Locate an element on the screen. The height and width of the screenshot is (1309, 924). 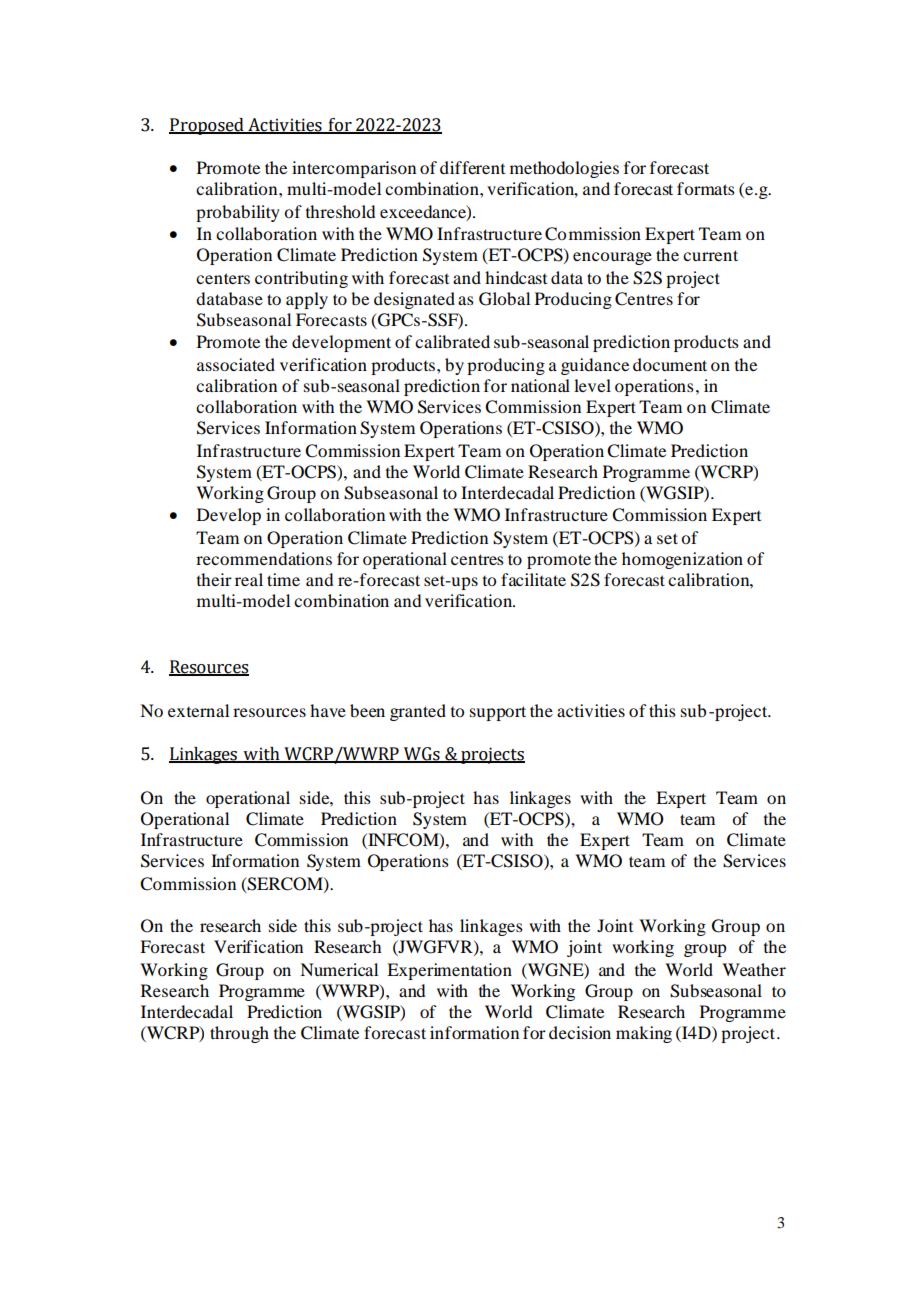
support is located at coordinates (498, 713).
